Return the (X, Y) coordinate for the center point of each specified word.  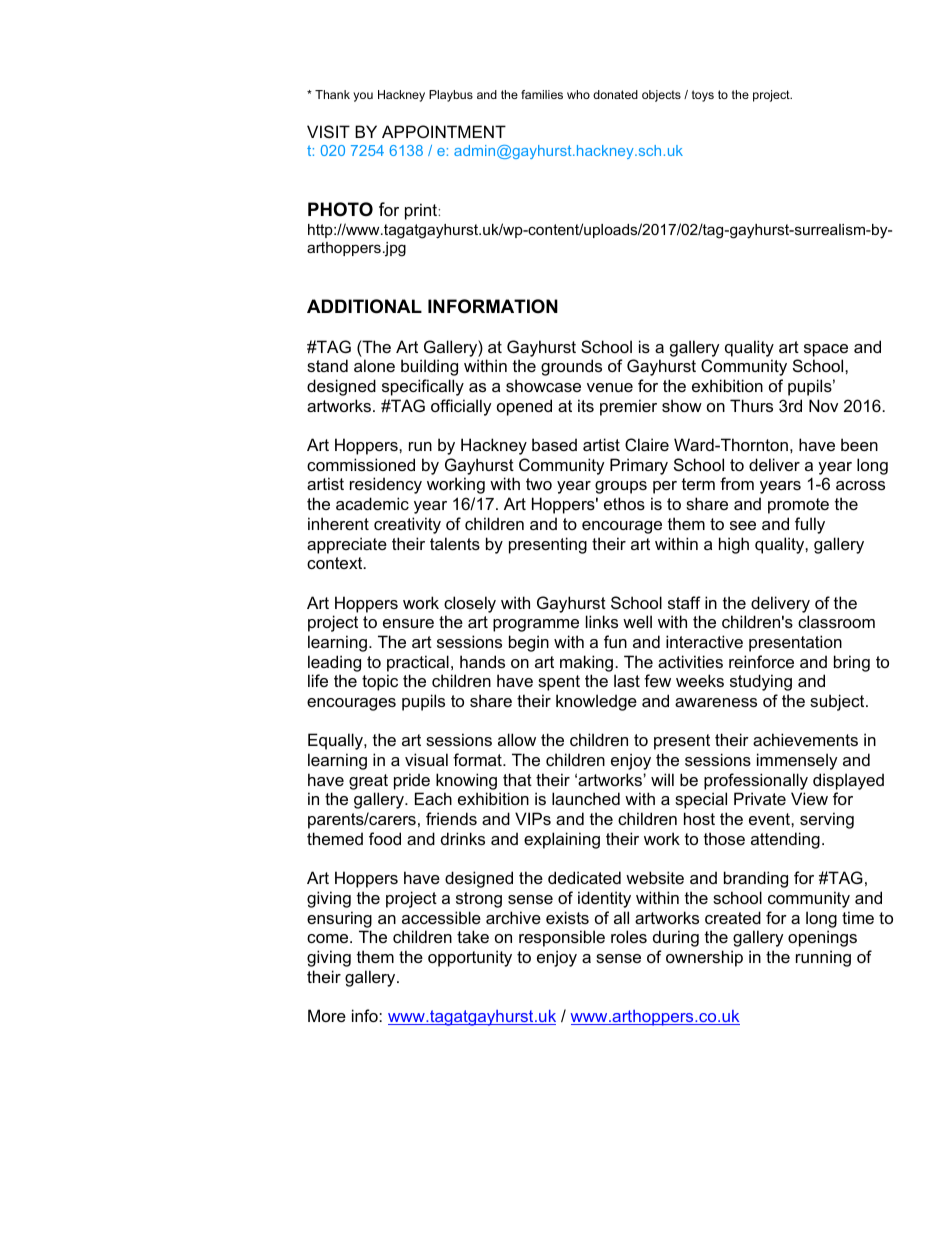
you (363, 97)
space (826, 350)
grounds (571, 367)
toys (703, 96)
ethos (624, 503)
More (327, 1015)
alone (374, 365)
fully (810, 525)
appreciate (347, 545)
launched (586, 798)
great (368, 782)
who (578, 94)
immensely (797, 761)
